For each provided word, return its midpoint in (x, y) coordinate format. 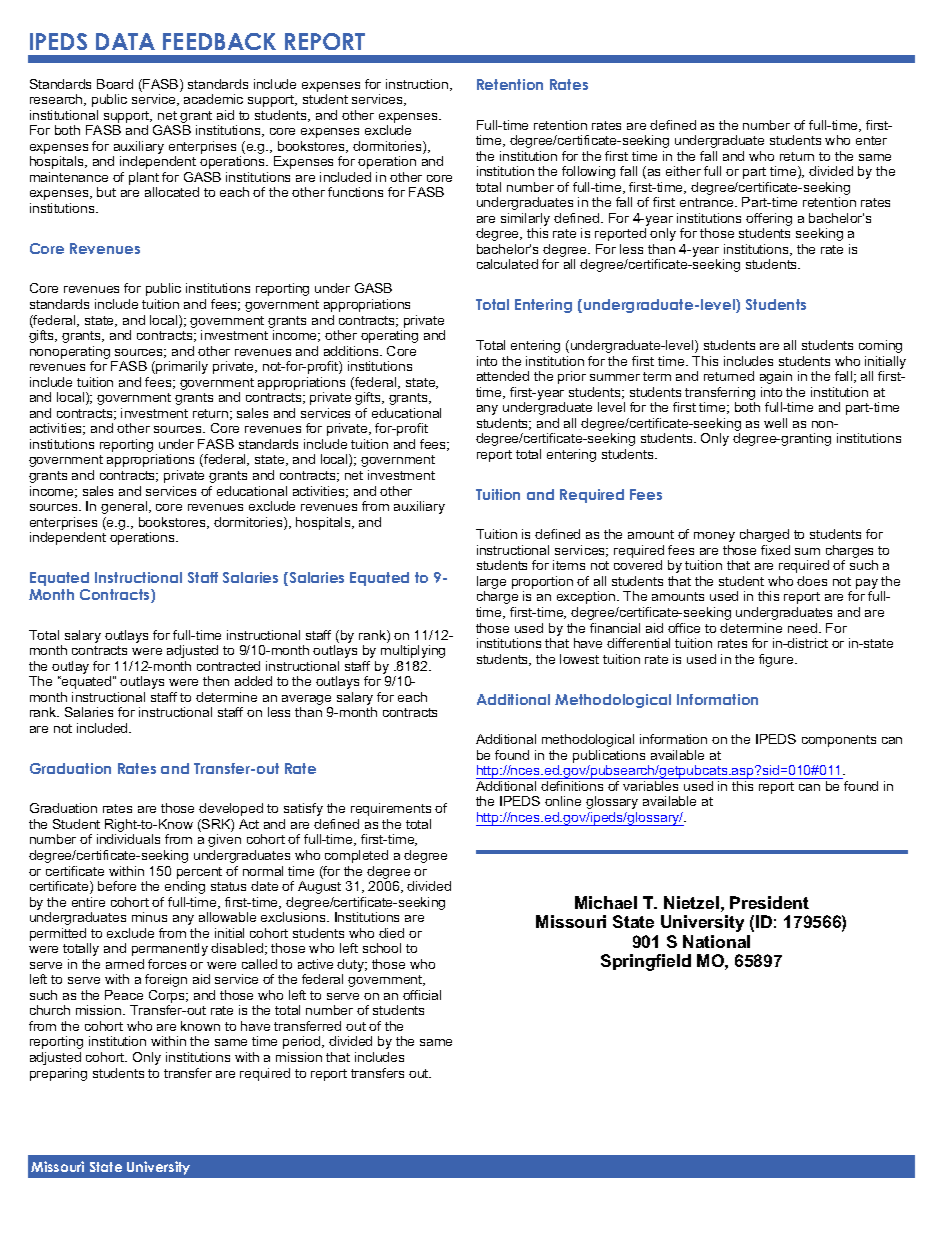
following (588, 172)
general (125, 507)
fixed (775, 550)
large (491, 584)
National (716, 941)
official (422, 995)
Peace (124, 995)
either (683, 171)
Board (115, 84)
